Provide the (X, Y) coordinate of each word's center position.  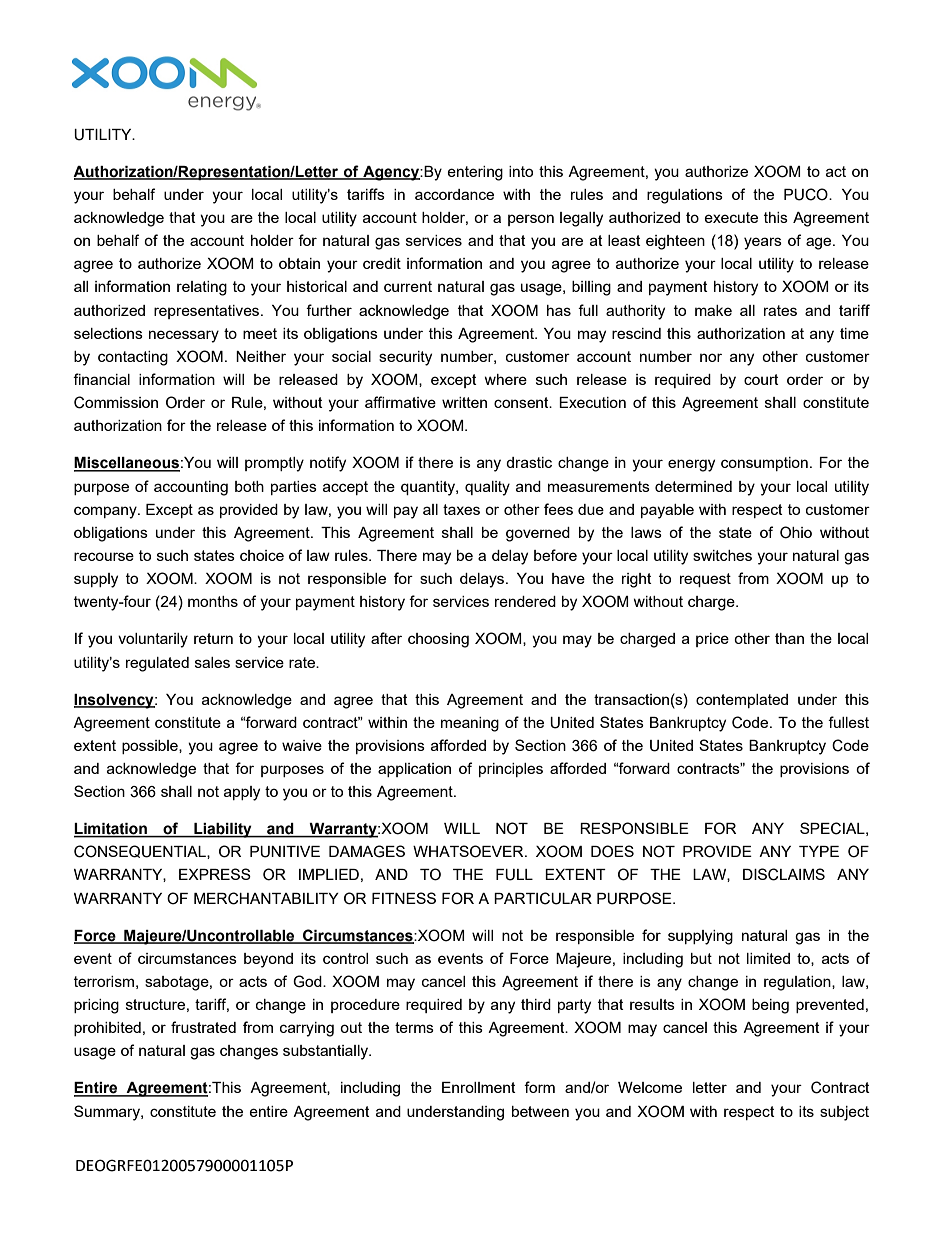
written (464, 402)
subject (844, 1113)
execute (731, 217)
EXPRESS (215, 874)
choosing (438, 640)
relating (202, 288)
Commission (116, 402)
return (213, 638)
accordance (454, 194)
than (789, 638)
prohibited (107, 1029)
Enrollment (479, 1087)
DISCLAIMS (784, 874)
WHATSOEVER (469, 851)
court (761, 379)
